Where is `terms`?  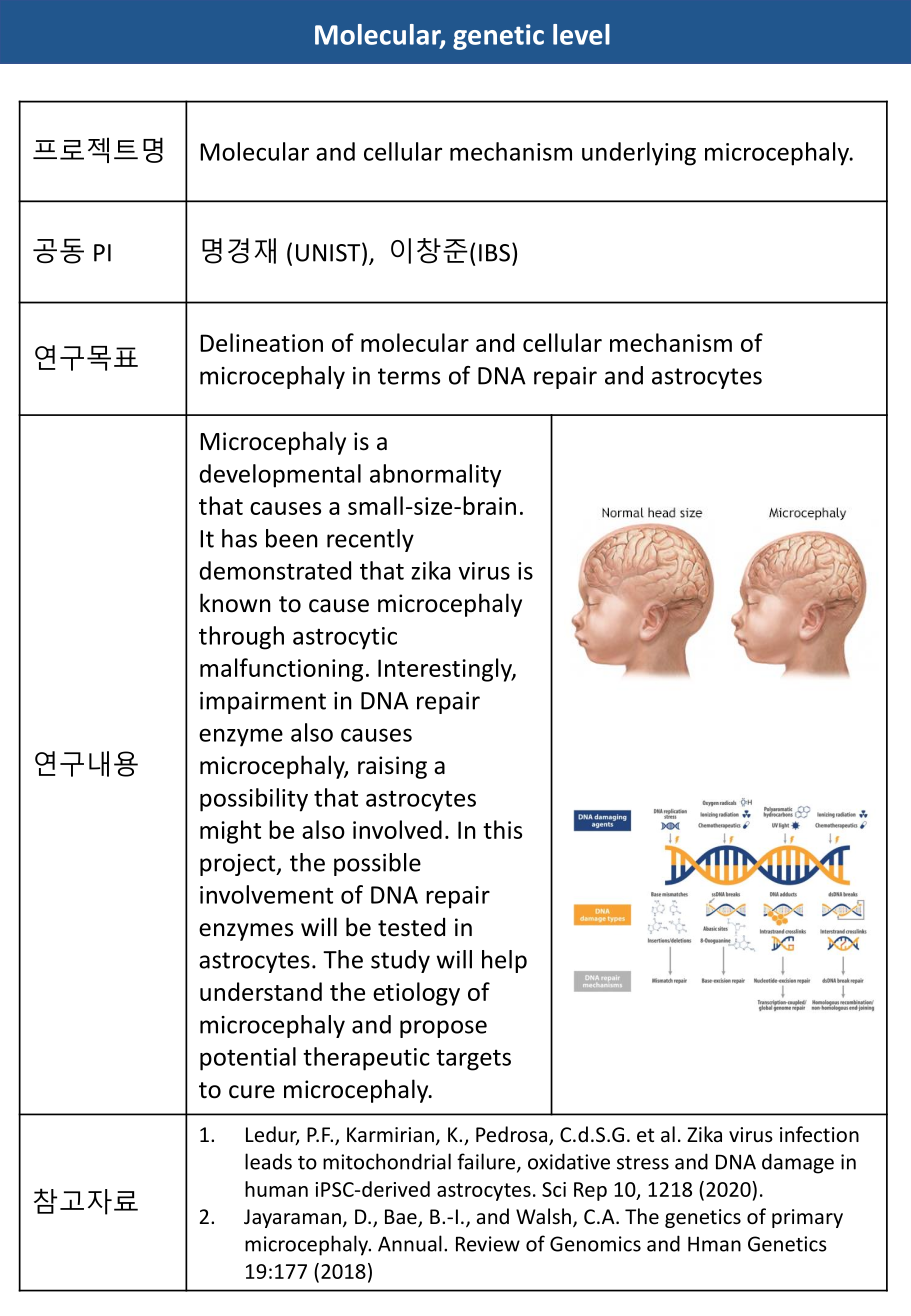
terms is located at coordinates (409, 376).
